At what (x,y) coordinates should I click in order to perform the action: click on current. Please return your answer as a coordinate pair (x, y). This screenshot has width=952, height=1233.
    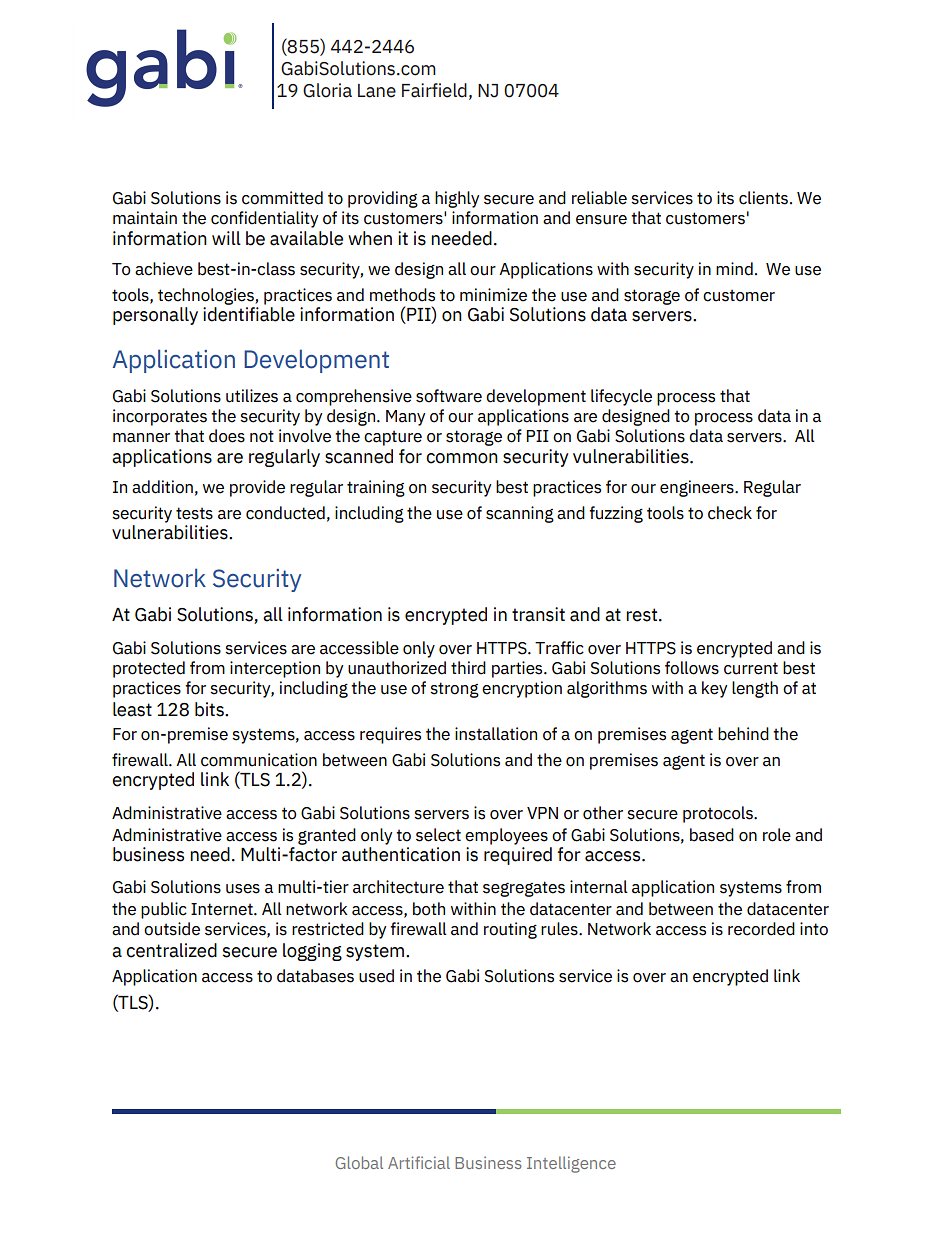
    Looking at the image, I should click on (751, 668).
